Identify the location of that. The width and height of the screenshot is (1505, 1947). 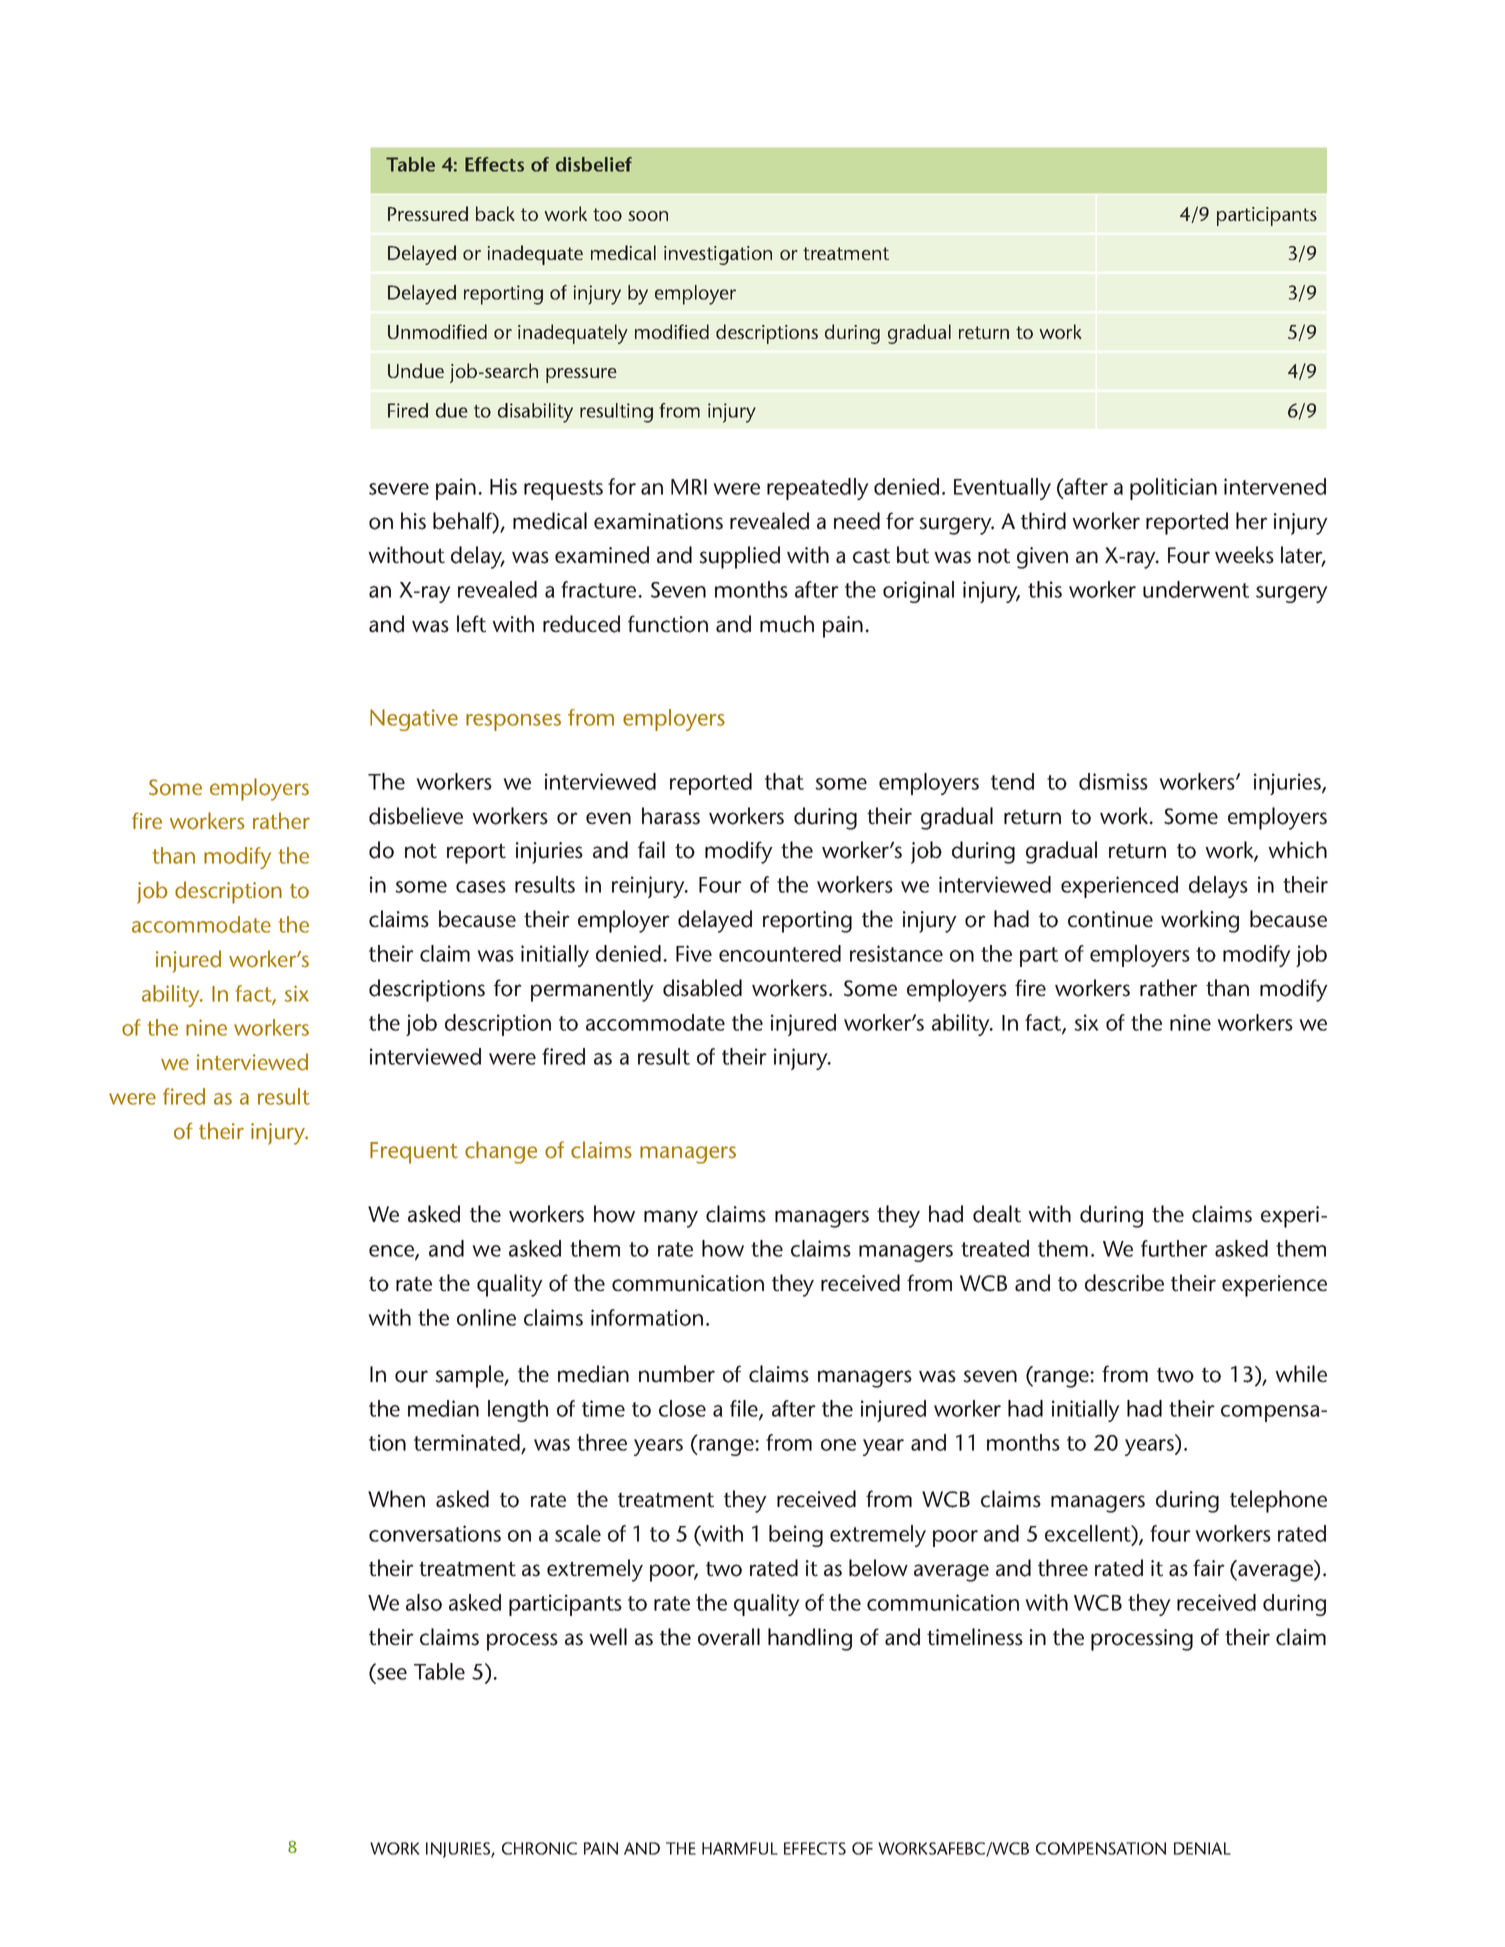
(784, 781).
